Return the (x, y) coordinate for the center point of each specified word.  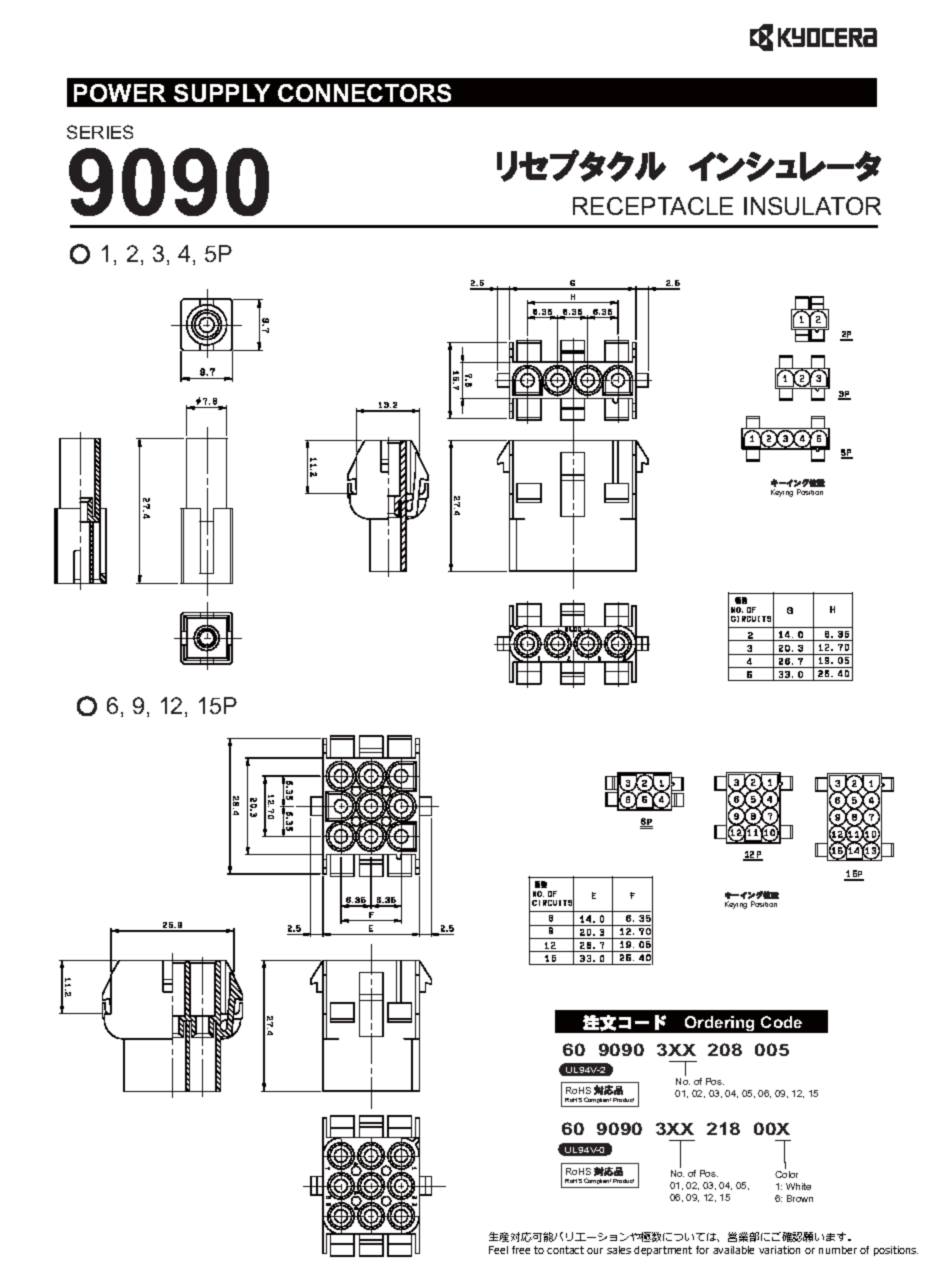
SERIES (100, 132)
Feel (498, 1250)
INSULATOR (812, 206)
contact (565, 1250)
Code (781, 1022)
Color (786, 1174)
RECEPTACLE (653, 206)
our (595, 1251)
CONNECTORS (364, 93)
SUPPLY (222, 93)
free (521, 1250)
